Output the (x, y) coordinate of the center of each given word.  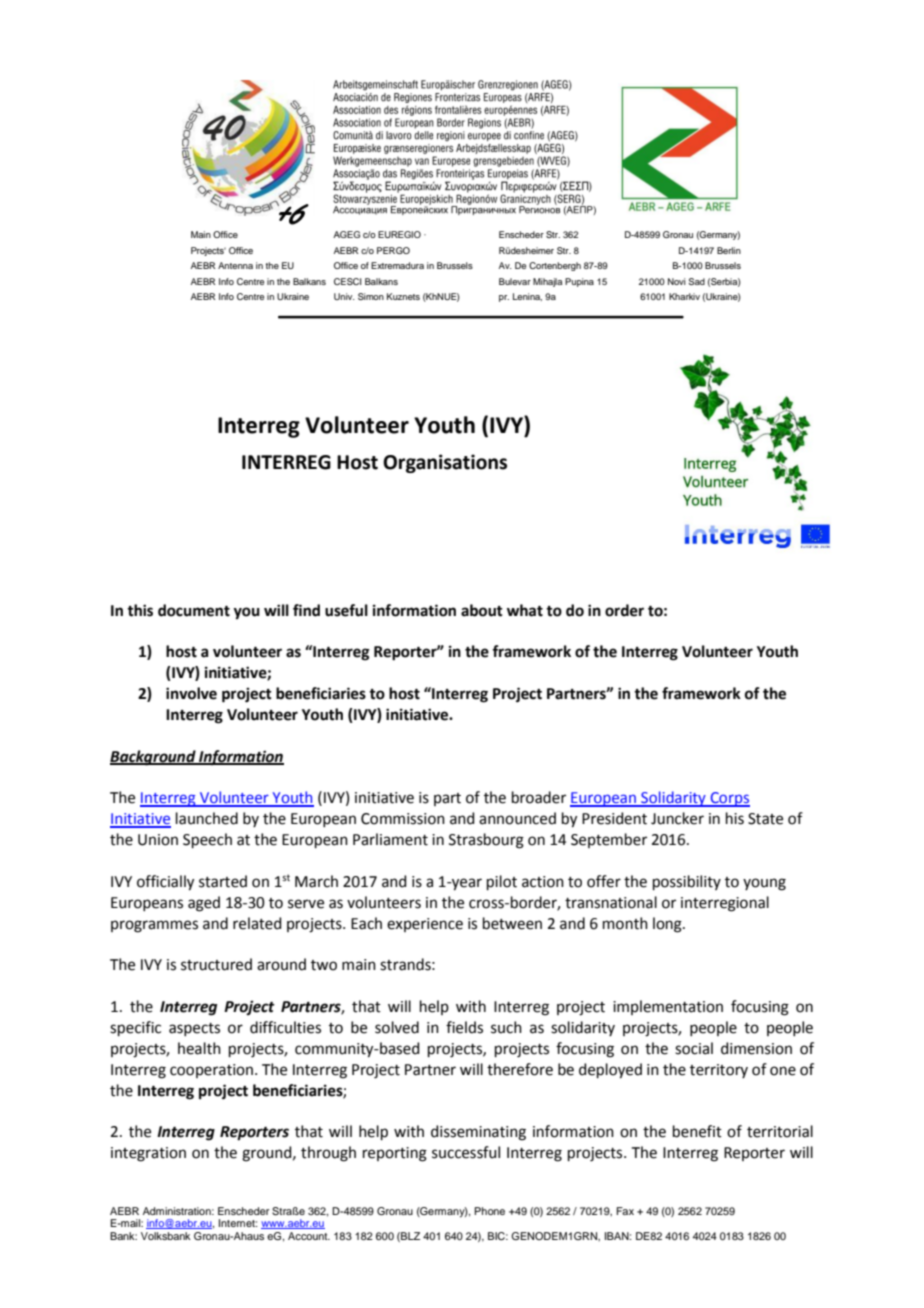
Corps (729, 799)
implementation (668, 1007)
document (194, 610)
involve (191, 693)
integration (148, 1154)
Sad (697, 281)
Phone (489, 1211)
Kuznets (403, 296)
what (525, 610)
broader (539, 797)
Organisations (445, 463)
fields (464, 1027)
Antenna (235, 265)
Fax (625, 1211)
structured (216, 964)
